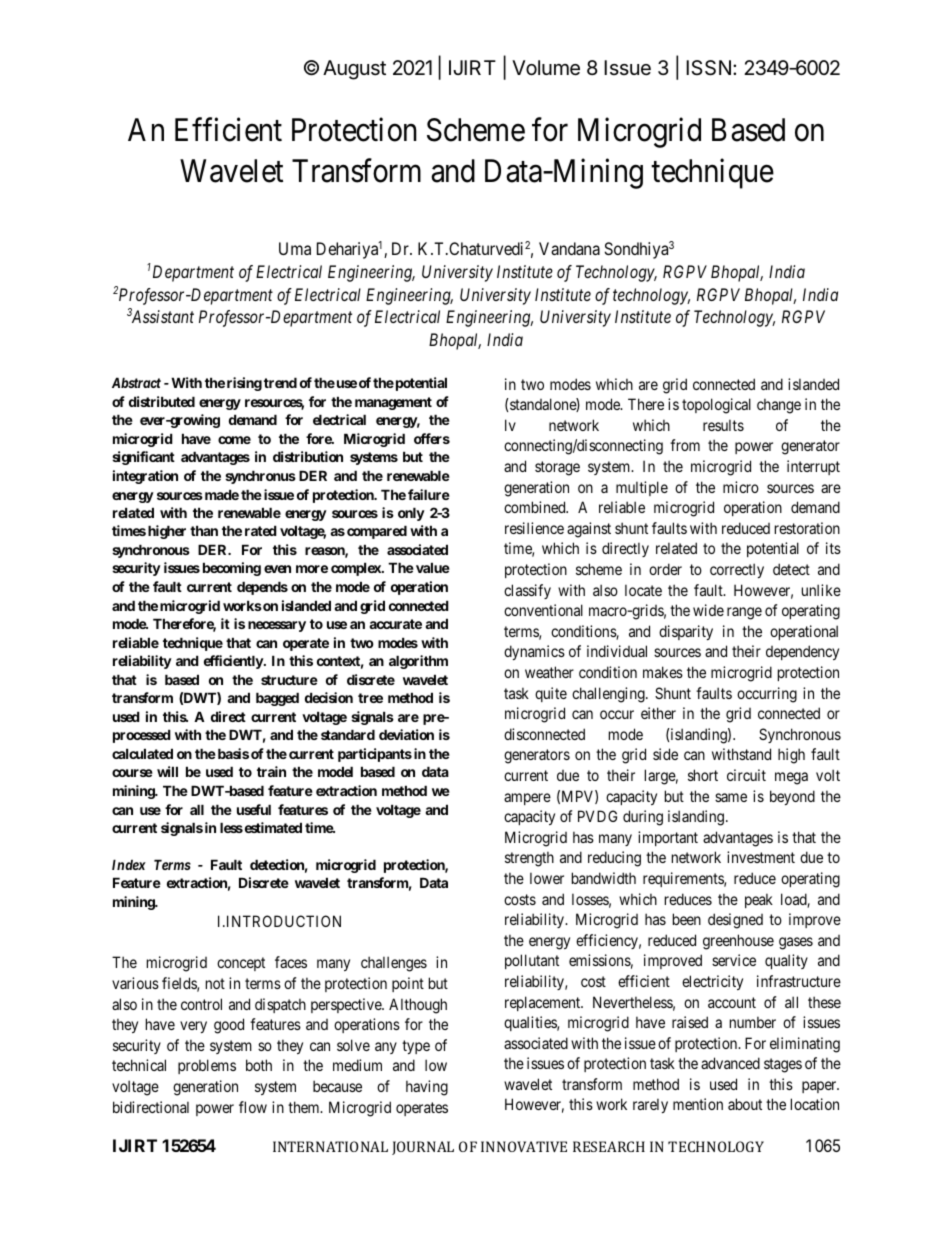 Image resolution: width=952 pixels, height=1233 pixels. I want to click on distributed, so click(162, 401).
